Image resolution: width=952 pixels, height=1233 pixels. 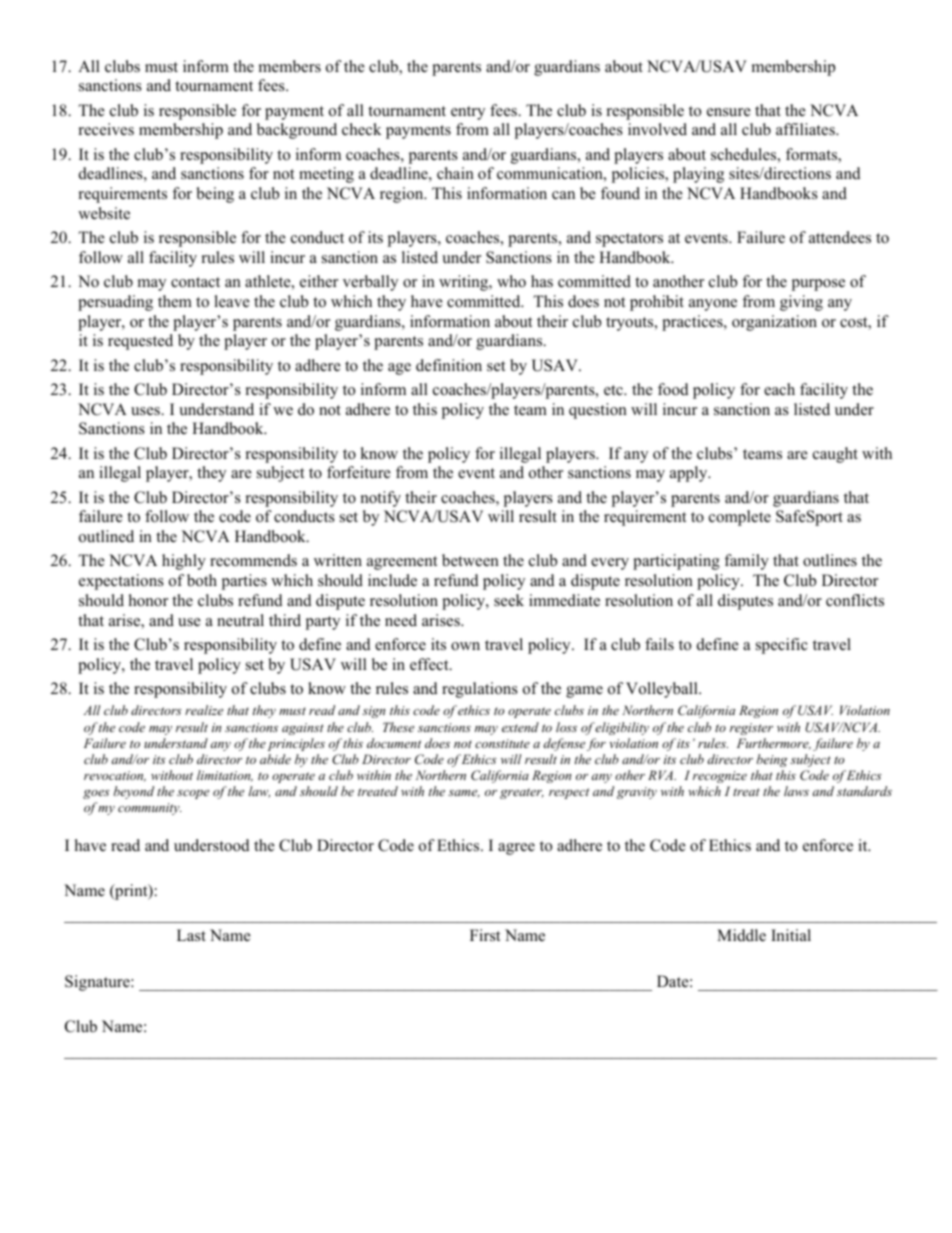 What do you see at coordinates (106, 129) in the screenshot?
I see `receives` at bounding box center [106, 129].
